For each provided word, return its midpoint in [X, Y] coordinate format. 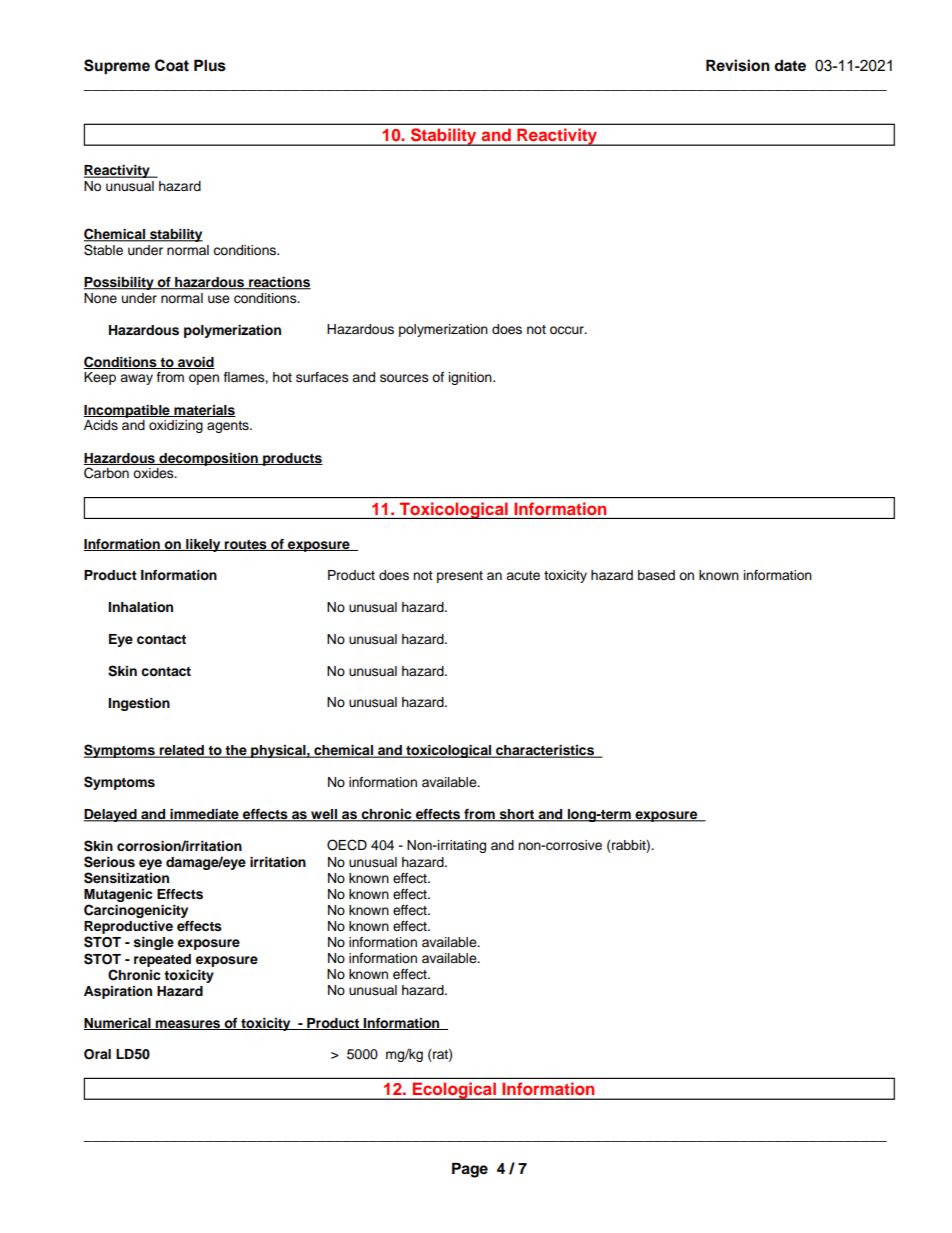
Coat [172, 65]
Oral [97, 1054]
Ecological [454, 1091]
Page [470, 1170]
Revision [738, 65]
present [460, 577]
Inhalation [140, 607]
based [656, 575]
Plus [210, 65]
